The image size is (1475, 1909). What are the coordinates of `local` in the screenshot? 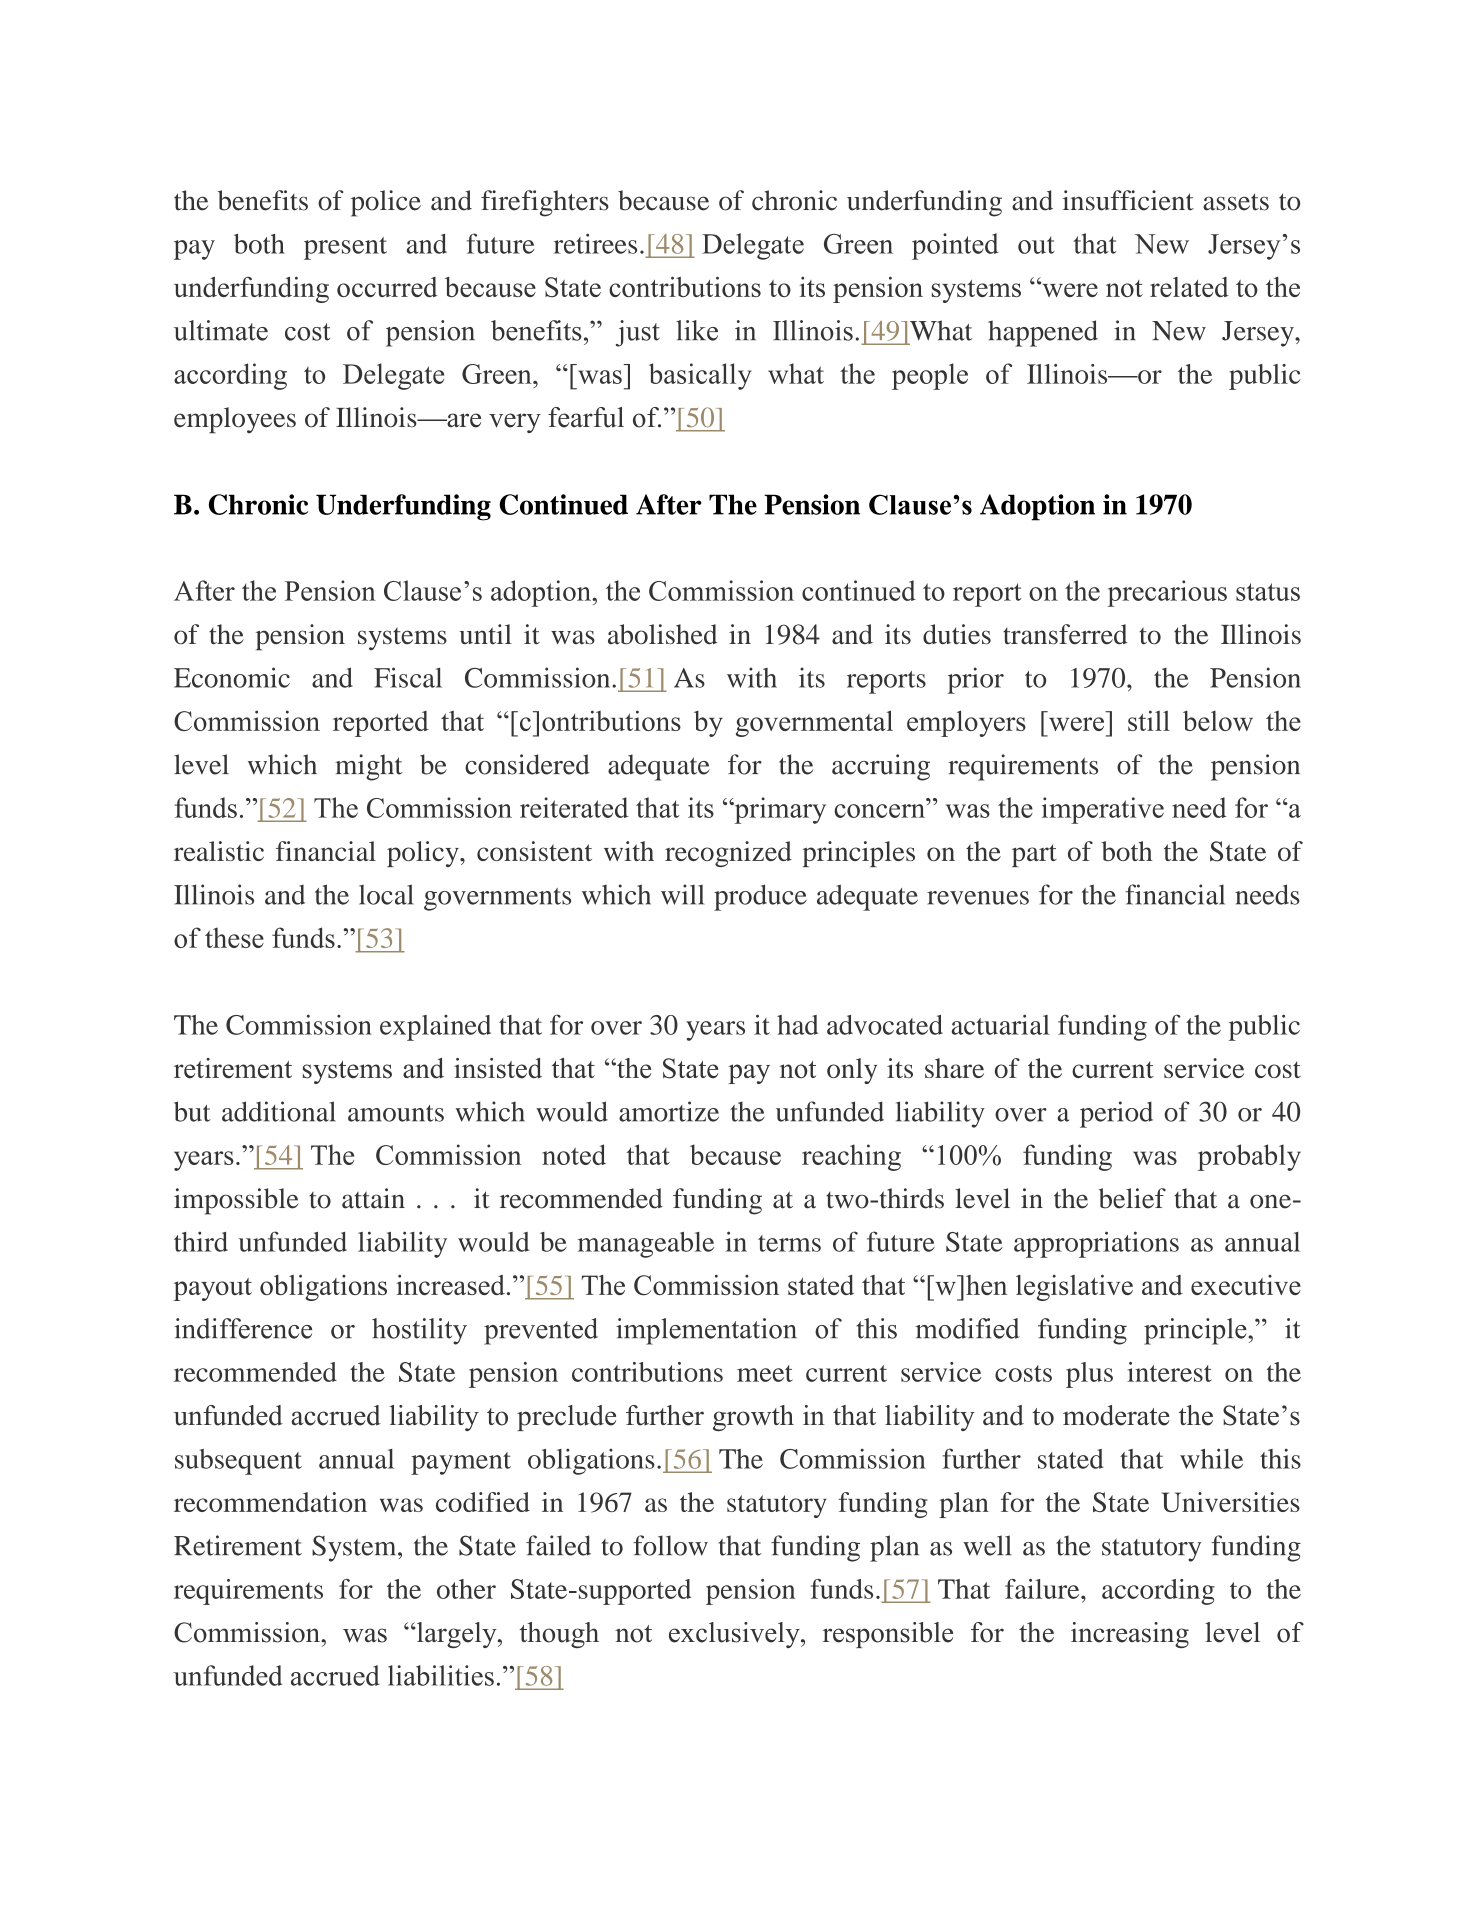 It's located at (386, 894).
